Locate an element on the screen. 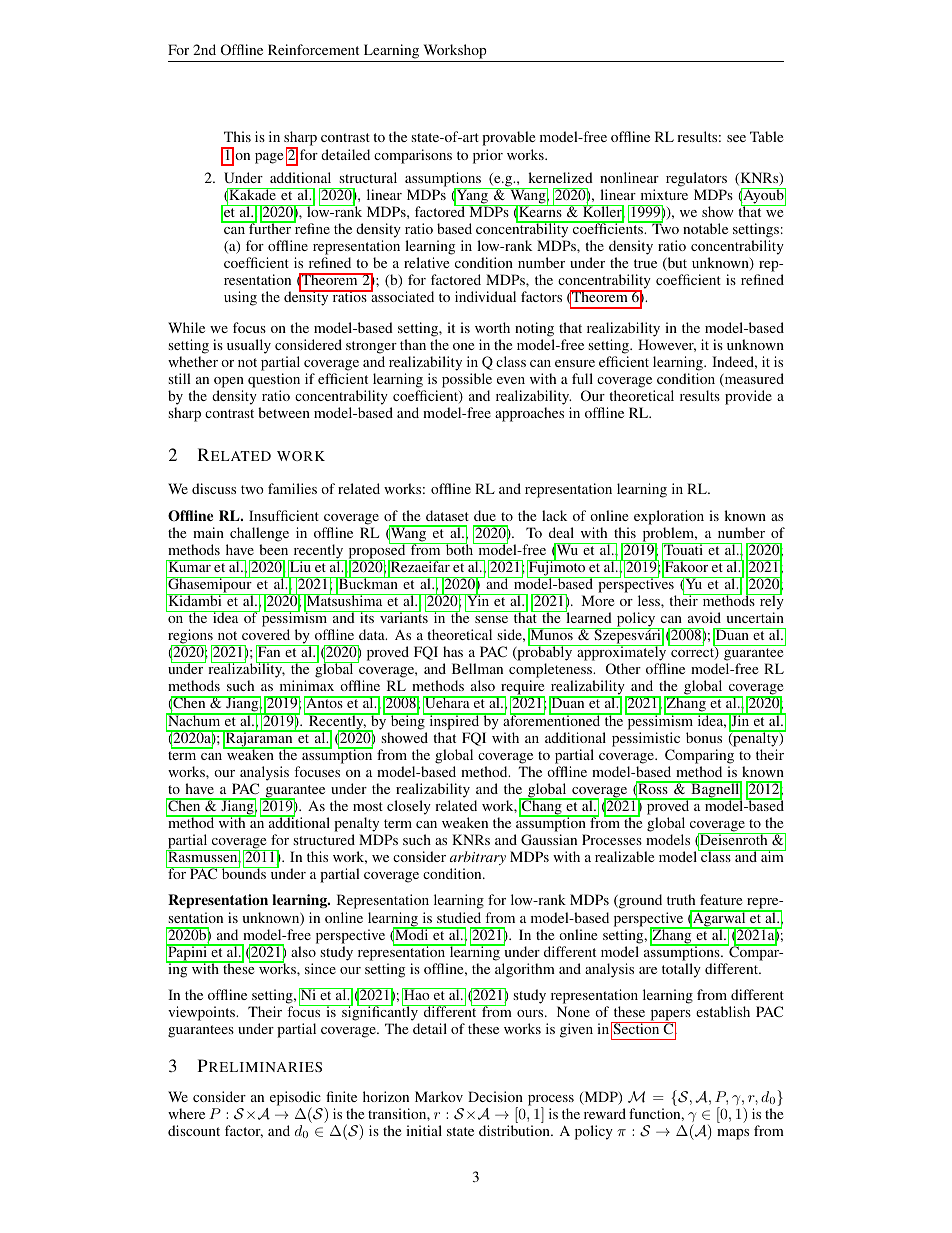  sense is located at coordinates (491, 619).
